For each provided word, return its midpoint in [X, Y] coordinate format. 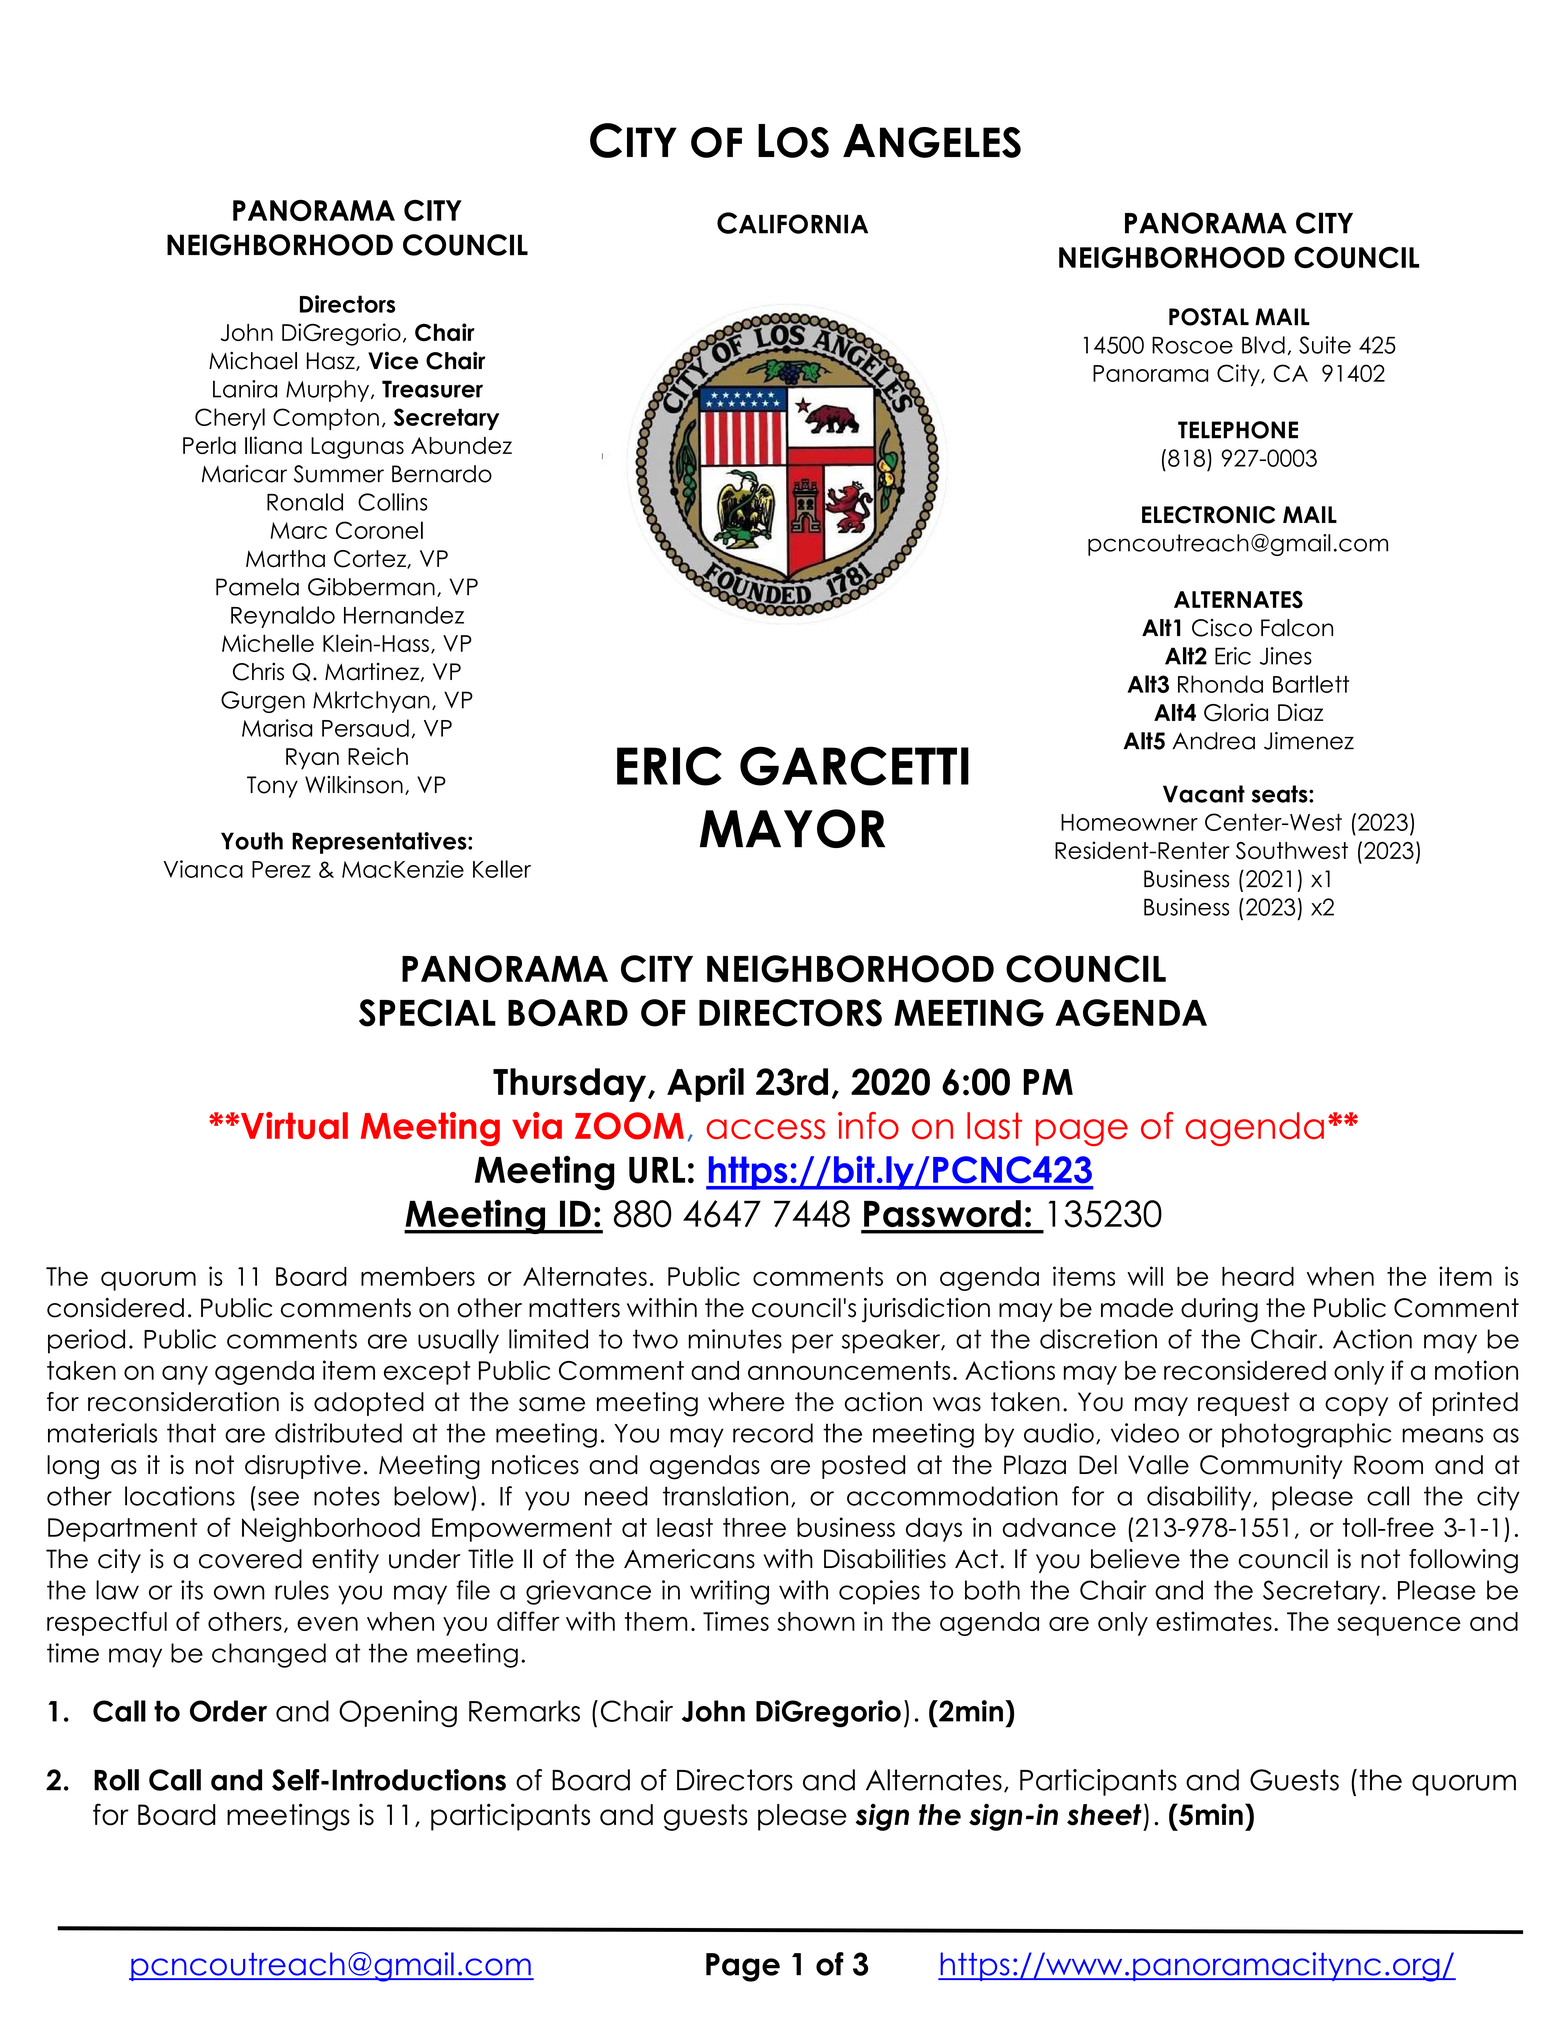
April [705, 1085]
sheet [1104, 1815]
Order [228, 1711]
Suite [1325, 345]
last [994, 1125]
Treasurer [432, 389]
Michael [253, 361]
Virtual [293, 1125]
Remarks [524, 1711]
